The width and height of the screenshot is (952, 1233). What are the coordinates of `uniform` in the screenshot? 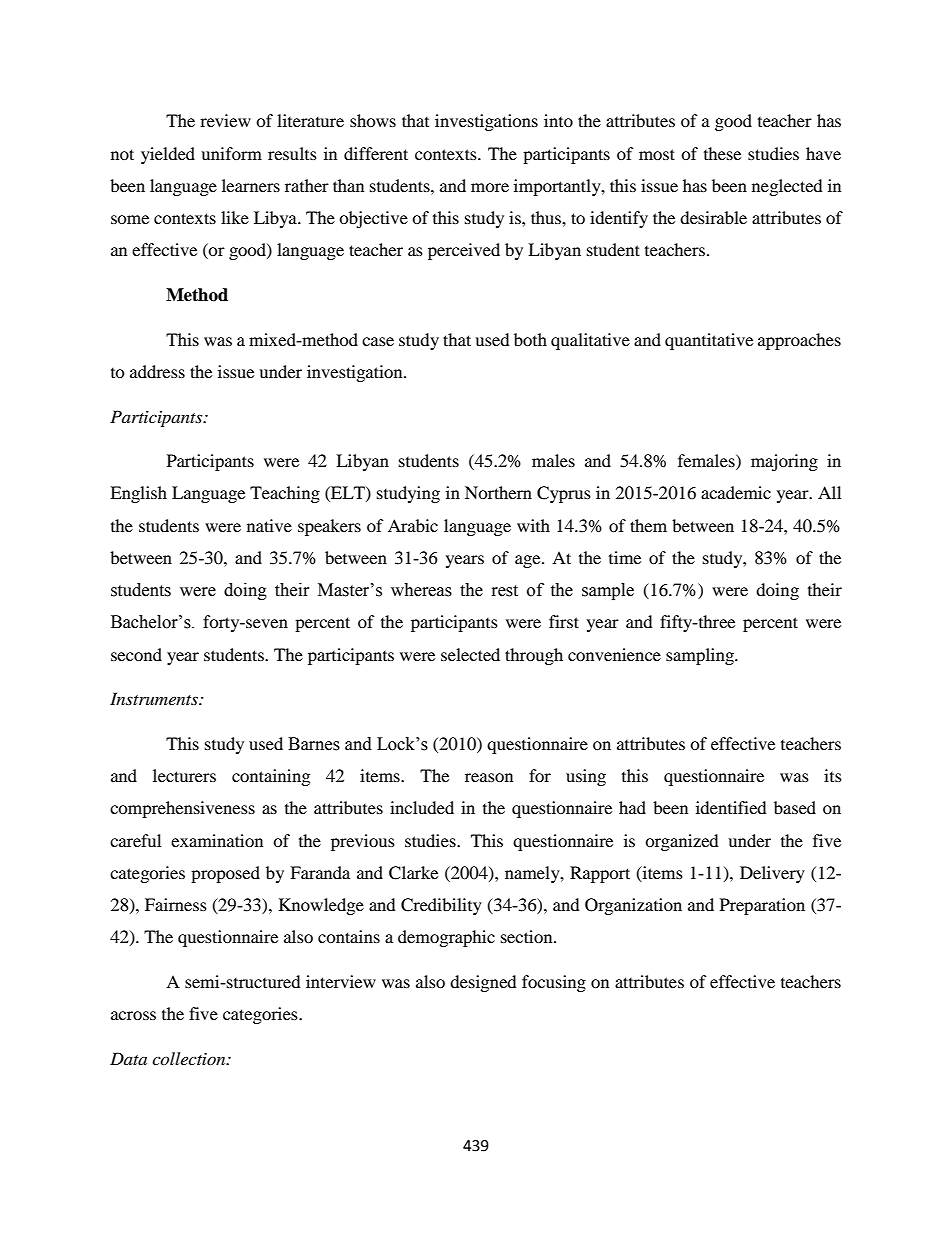 It's located at (231, 153).
